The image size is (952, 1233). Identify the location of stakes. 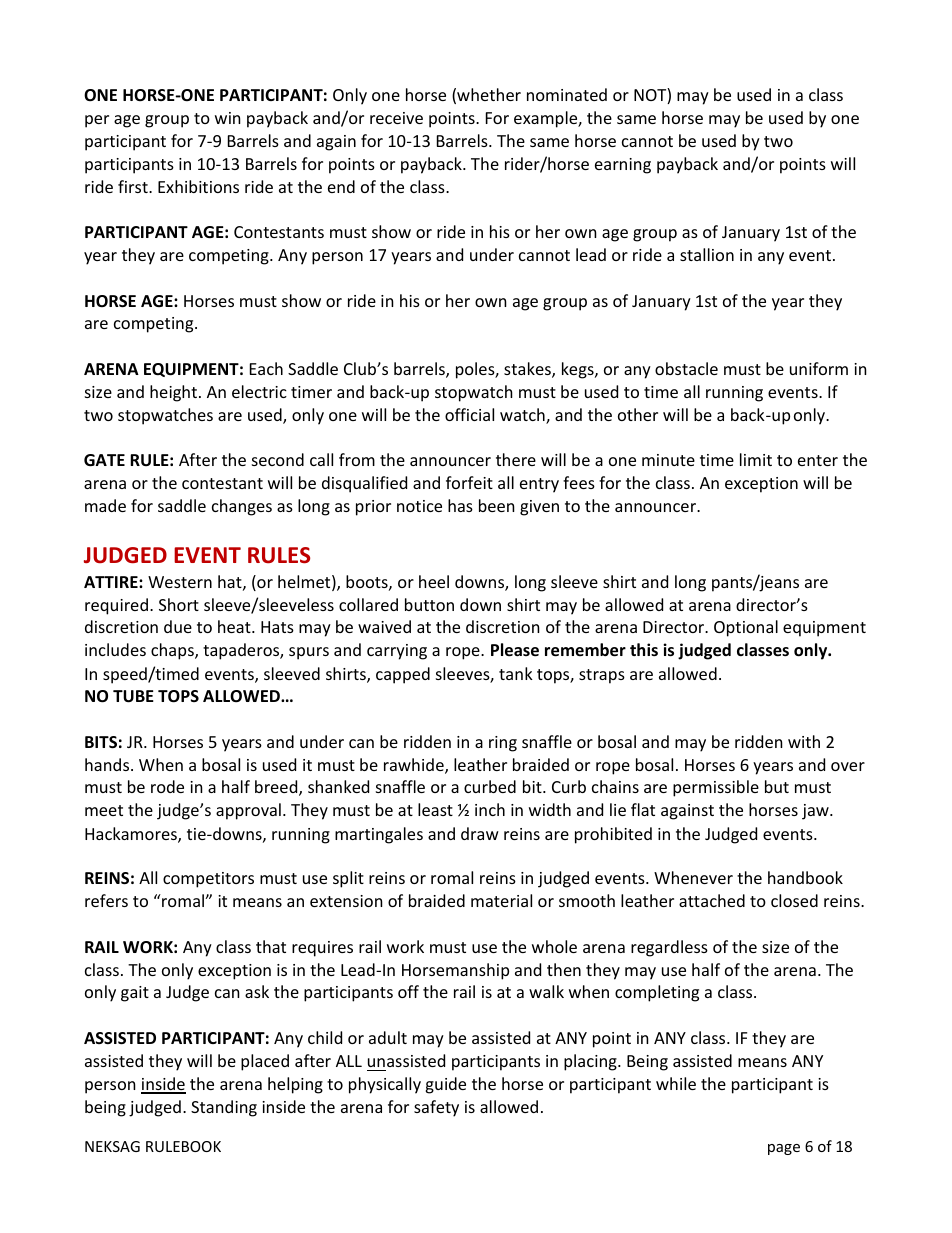
(528, 370).
